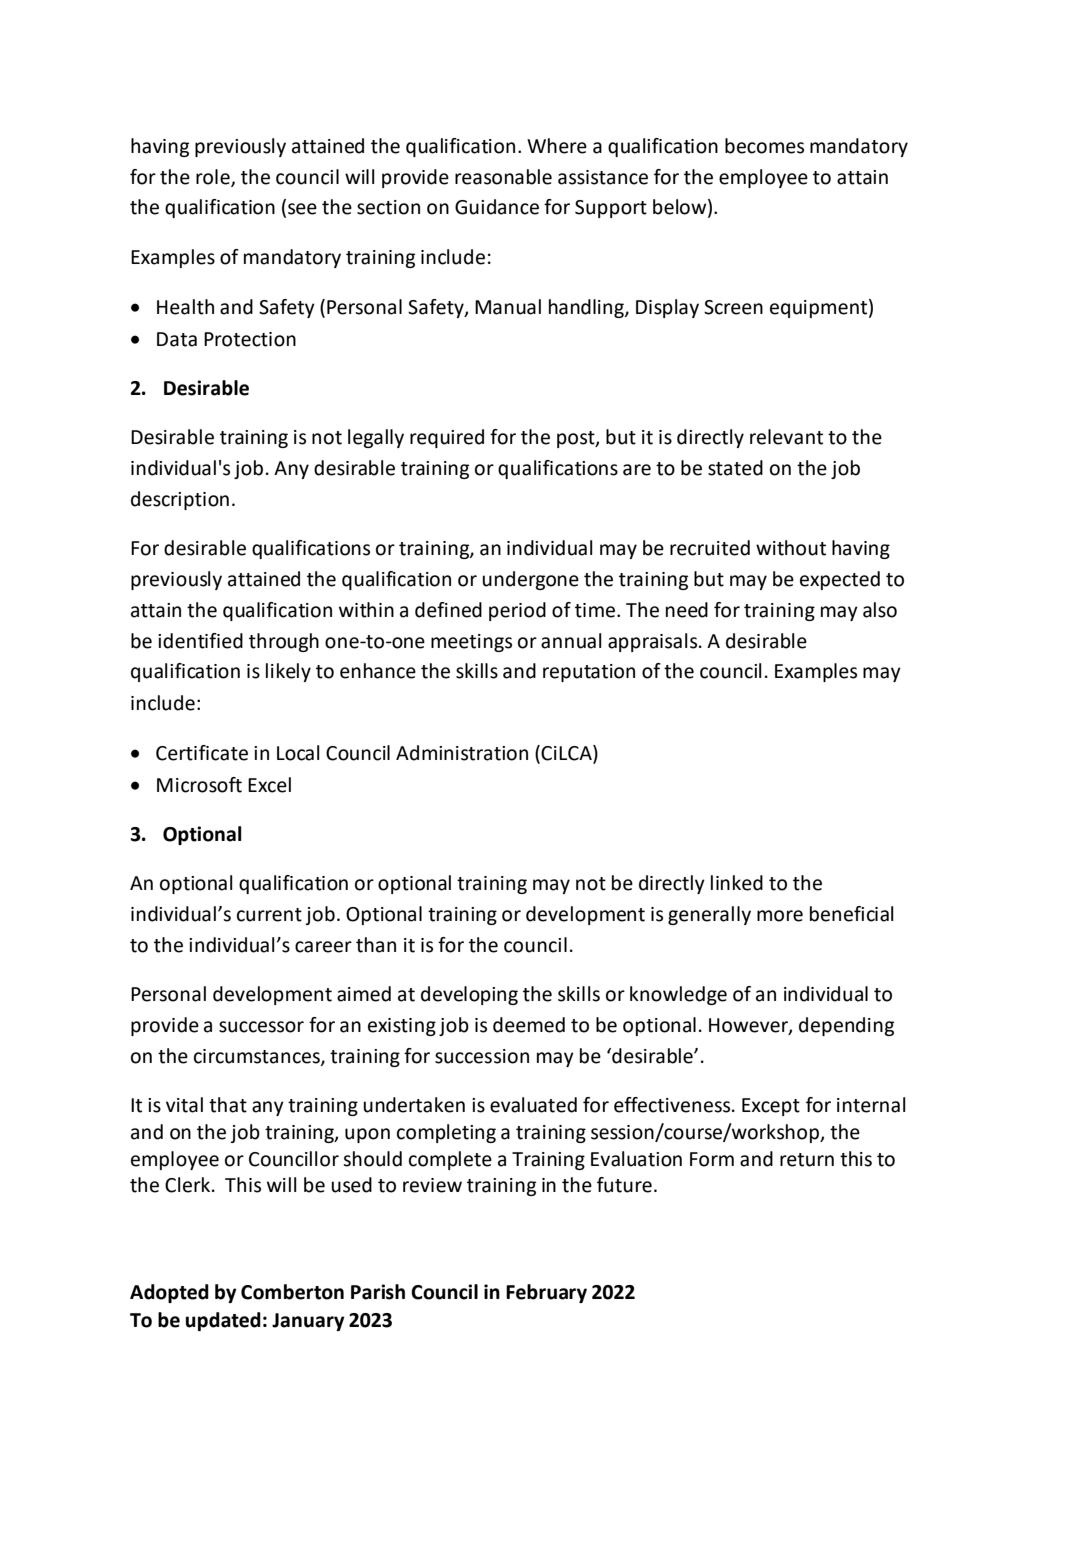 The height and width of the screenshot is (1542, 1090). I want to click on undergone, so click(530, 580).
